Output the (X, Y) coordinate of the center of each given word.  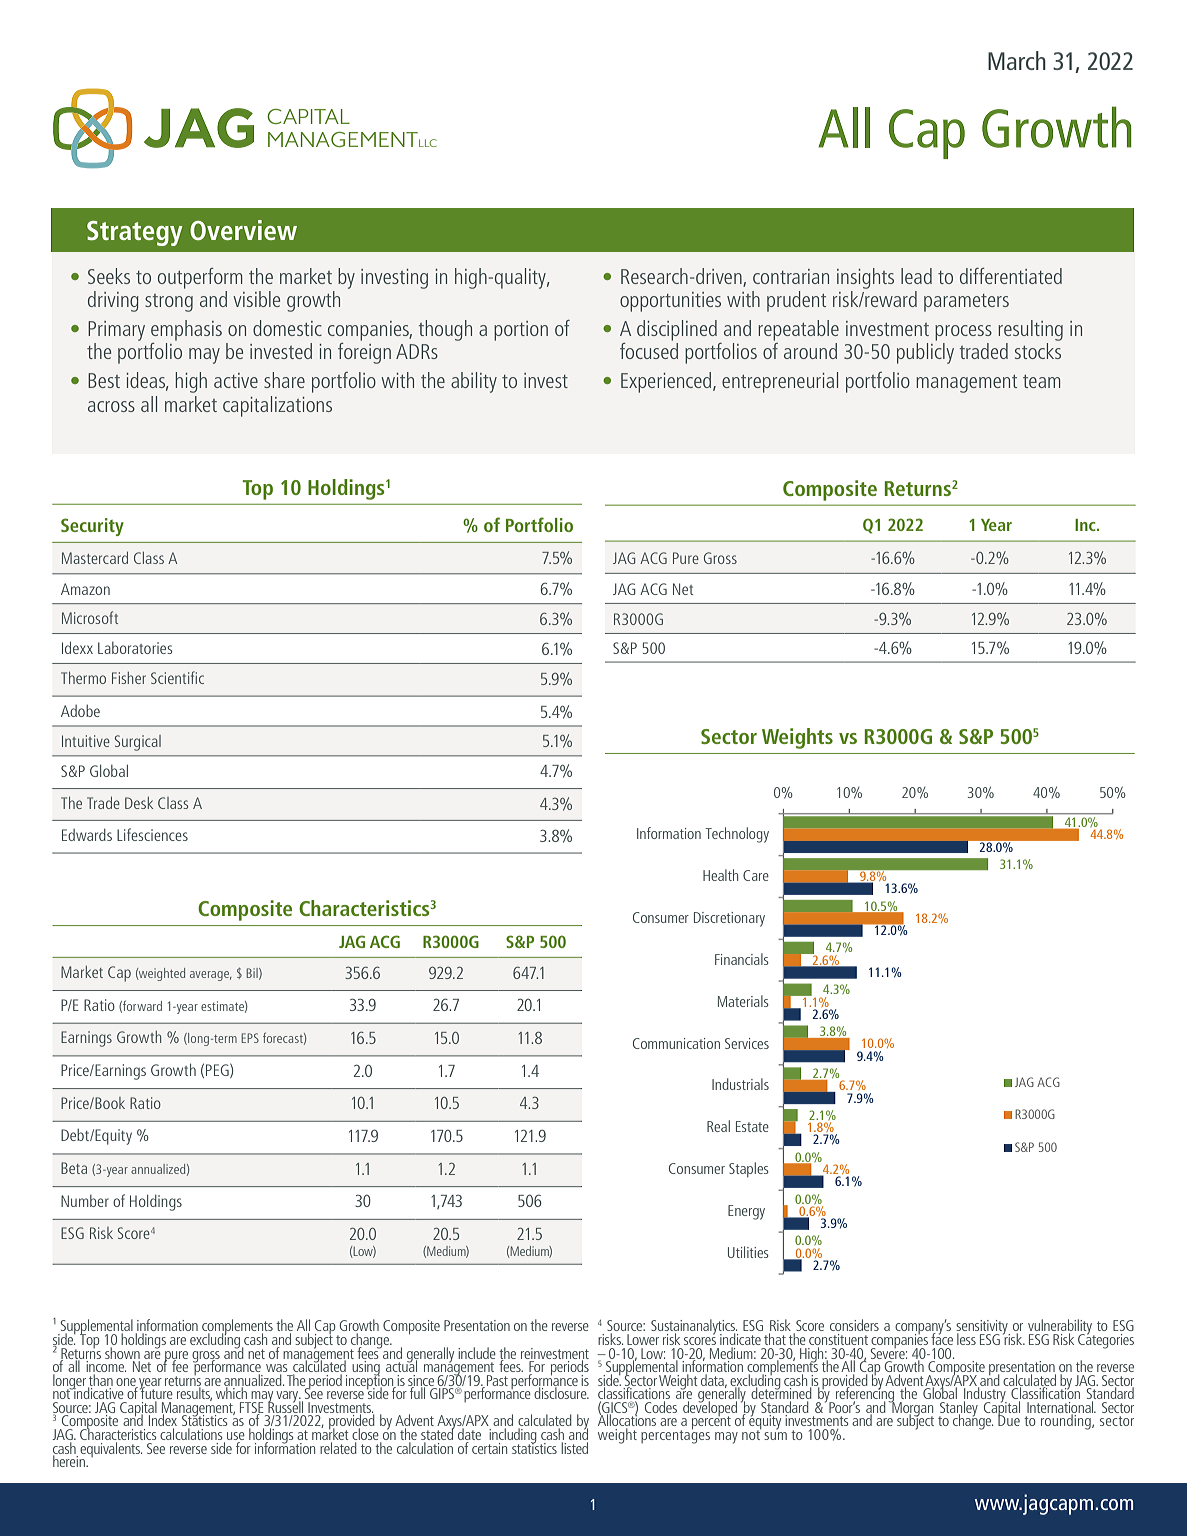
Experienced (667, 382)
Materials (743, 1001)
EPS (250, 1038)
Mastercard (95, 558)
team (1041, 381)
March (1017, 60)
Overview (243, 230)
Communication (676, 1043)
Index (162, 1420)
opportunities (670, 302)
